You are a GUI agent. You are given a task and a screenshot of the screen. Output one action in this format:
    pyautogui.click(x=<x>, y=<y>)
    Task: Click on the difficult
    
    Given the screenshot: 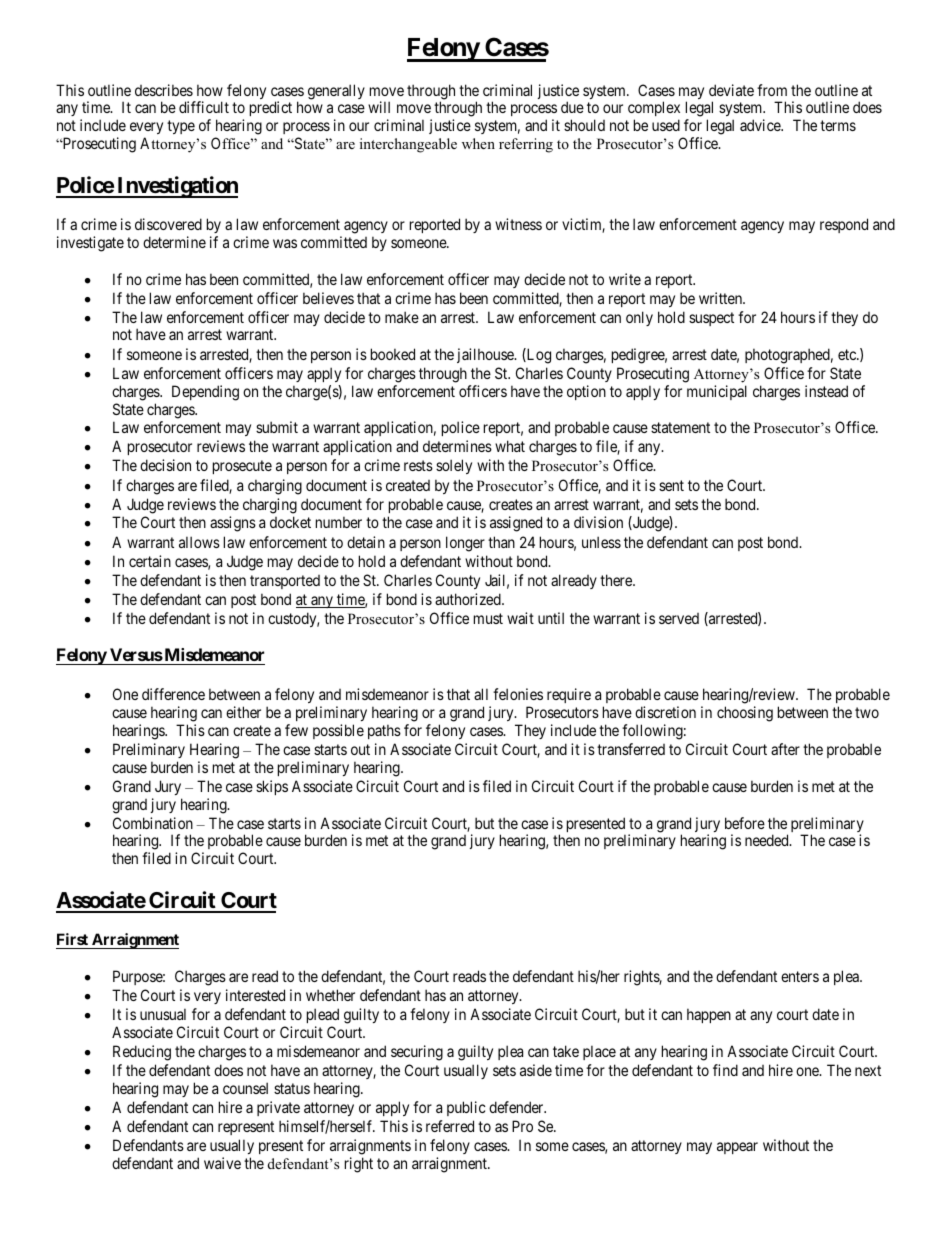 What is the action you would take?
    pyautogui.click(x=204, y=107)
